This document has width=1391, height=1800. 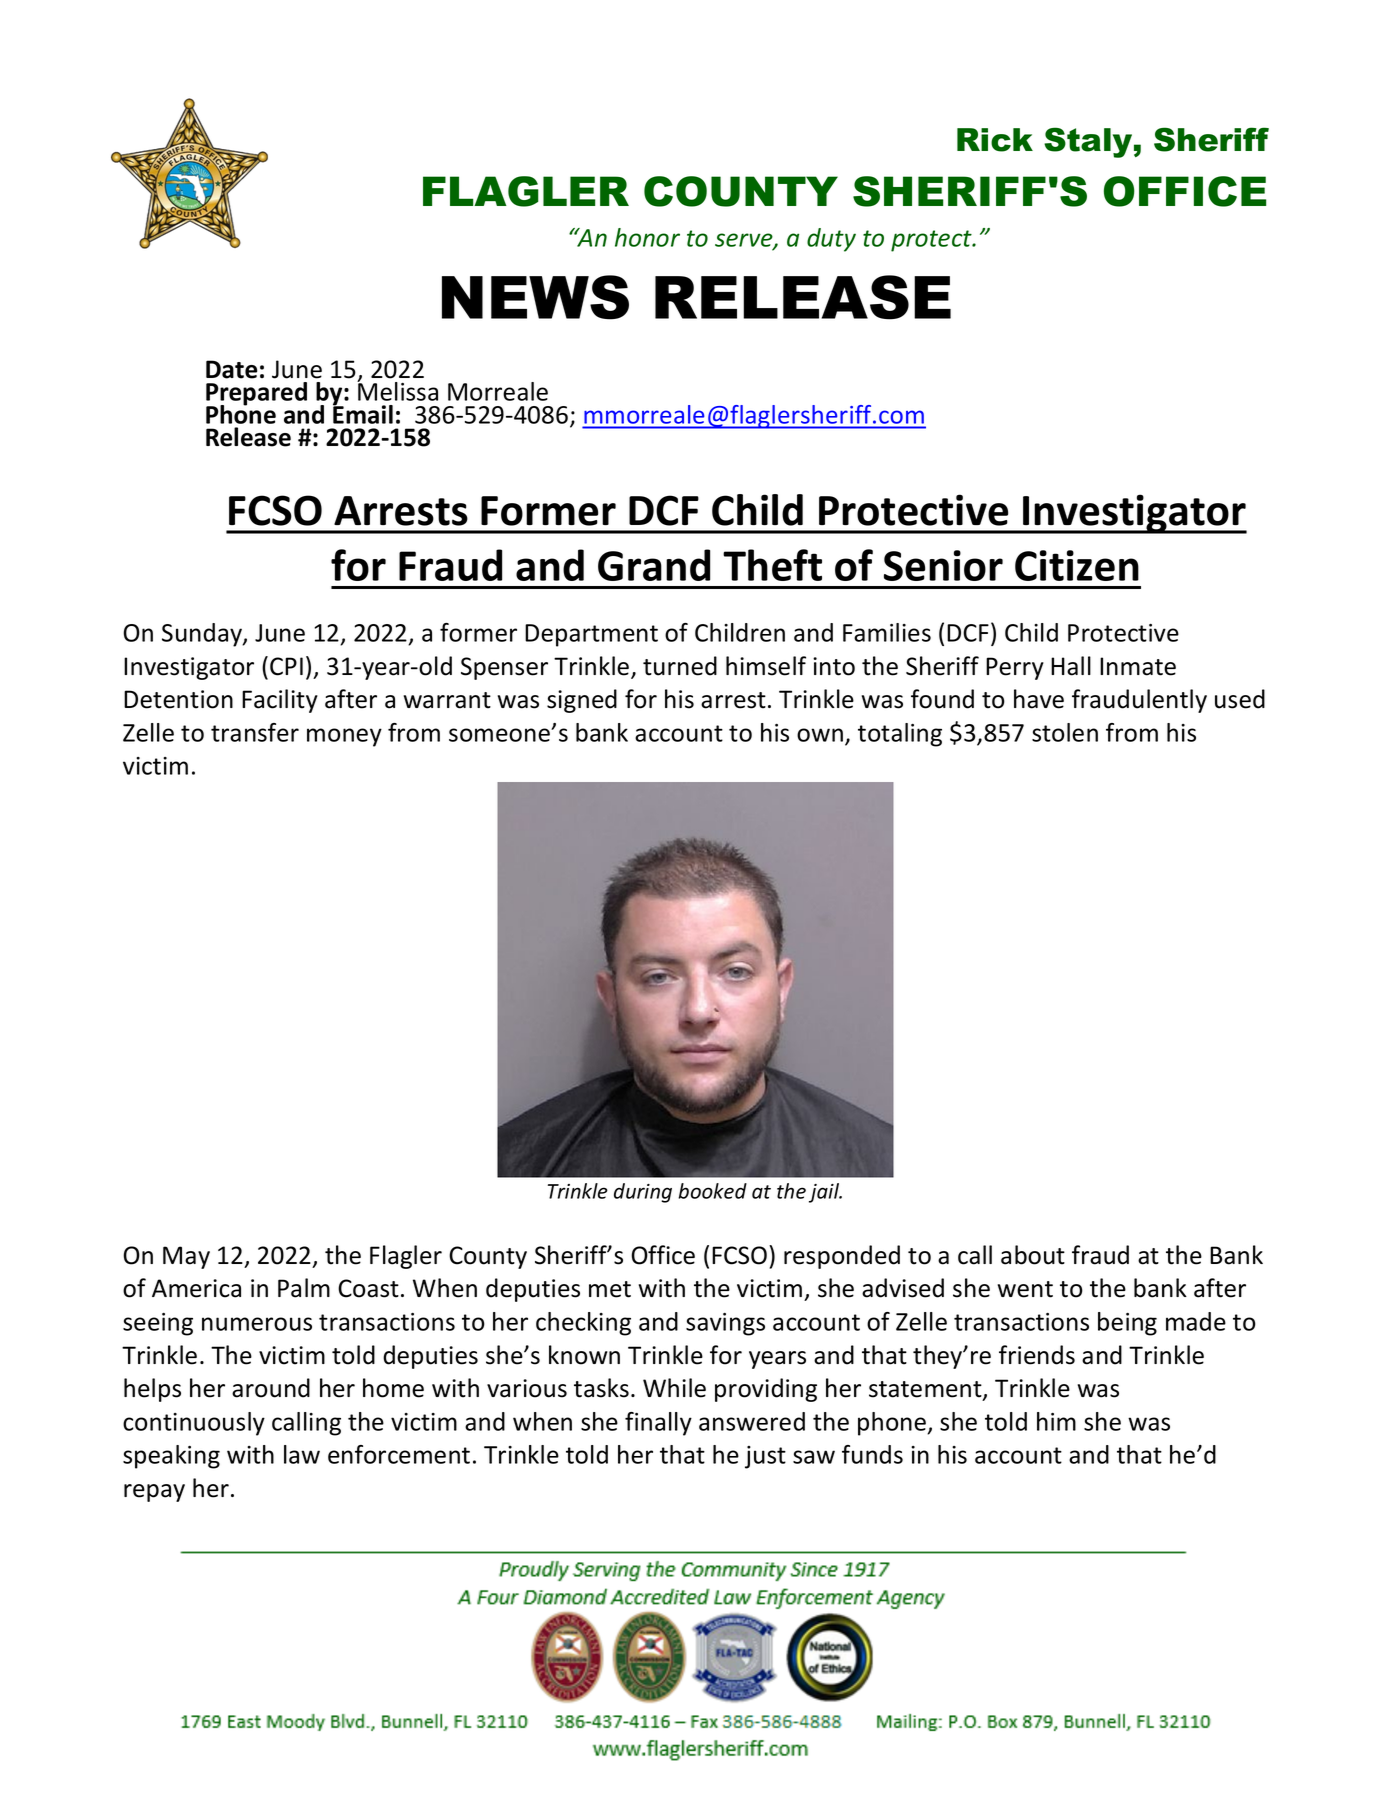 I want to click on honor, so click(x=647, y=237).
